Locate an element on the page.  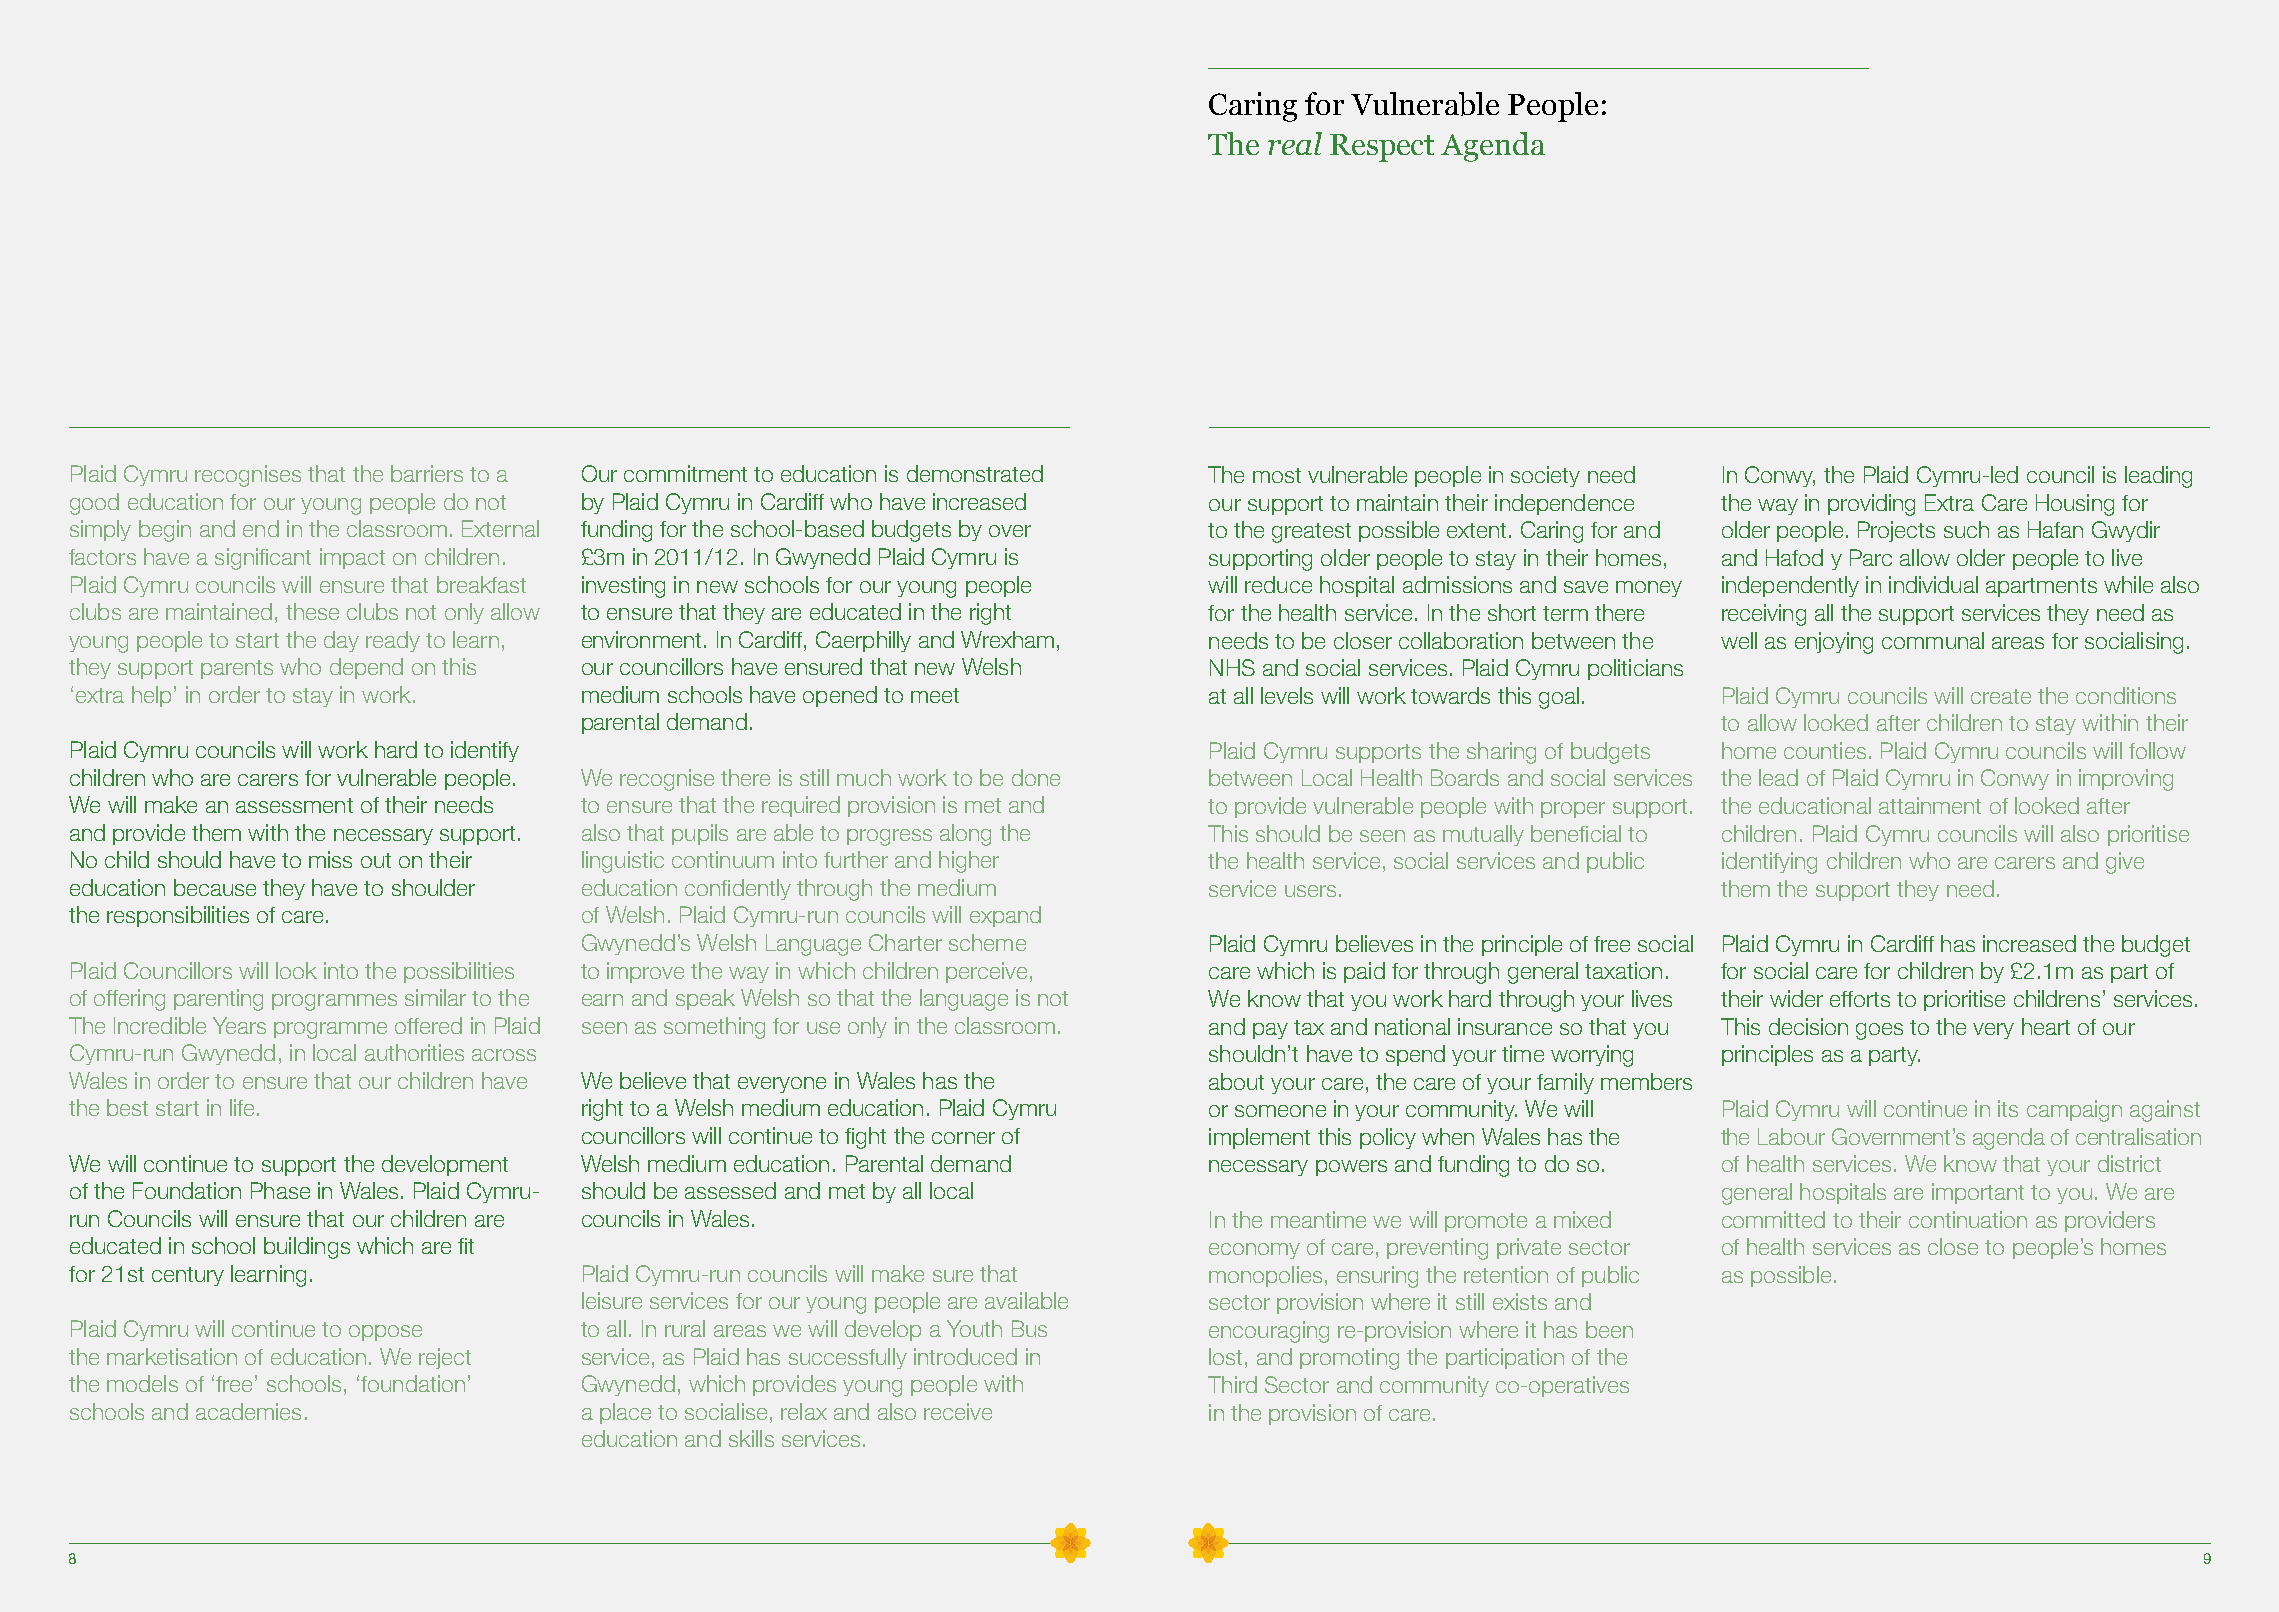
barriers is located at coordinates (427, 473).
